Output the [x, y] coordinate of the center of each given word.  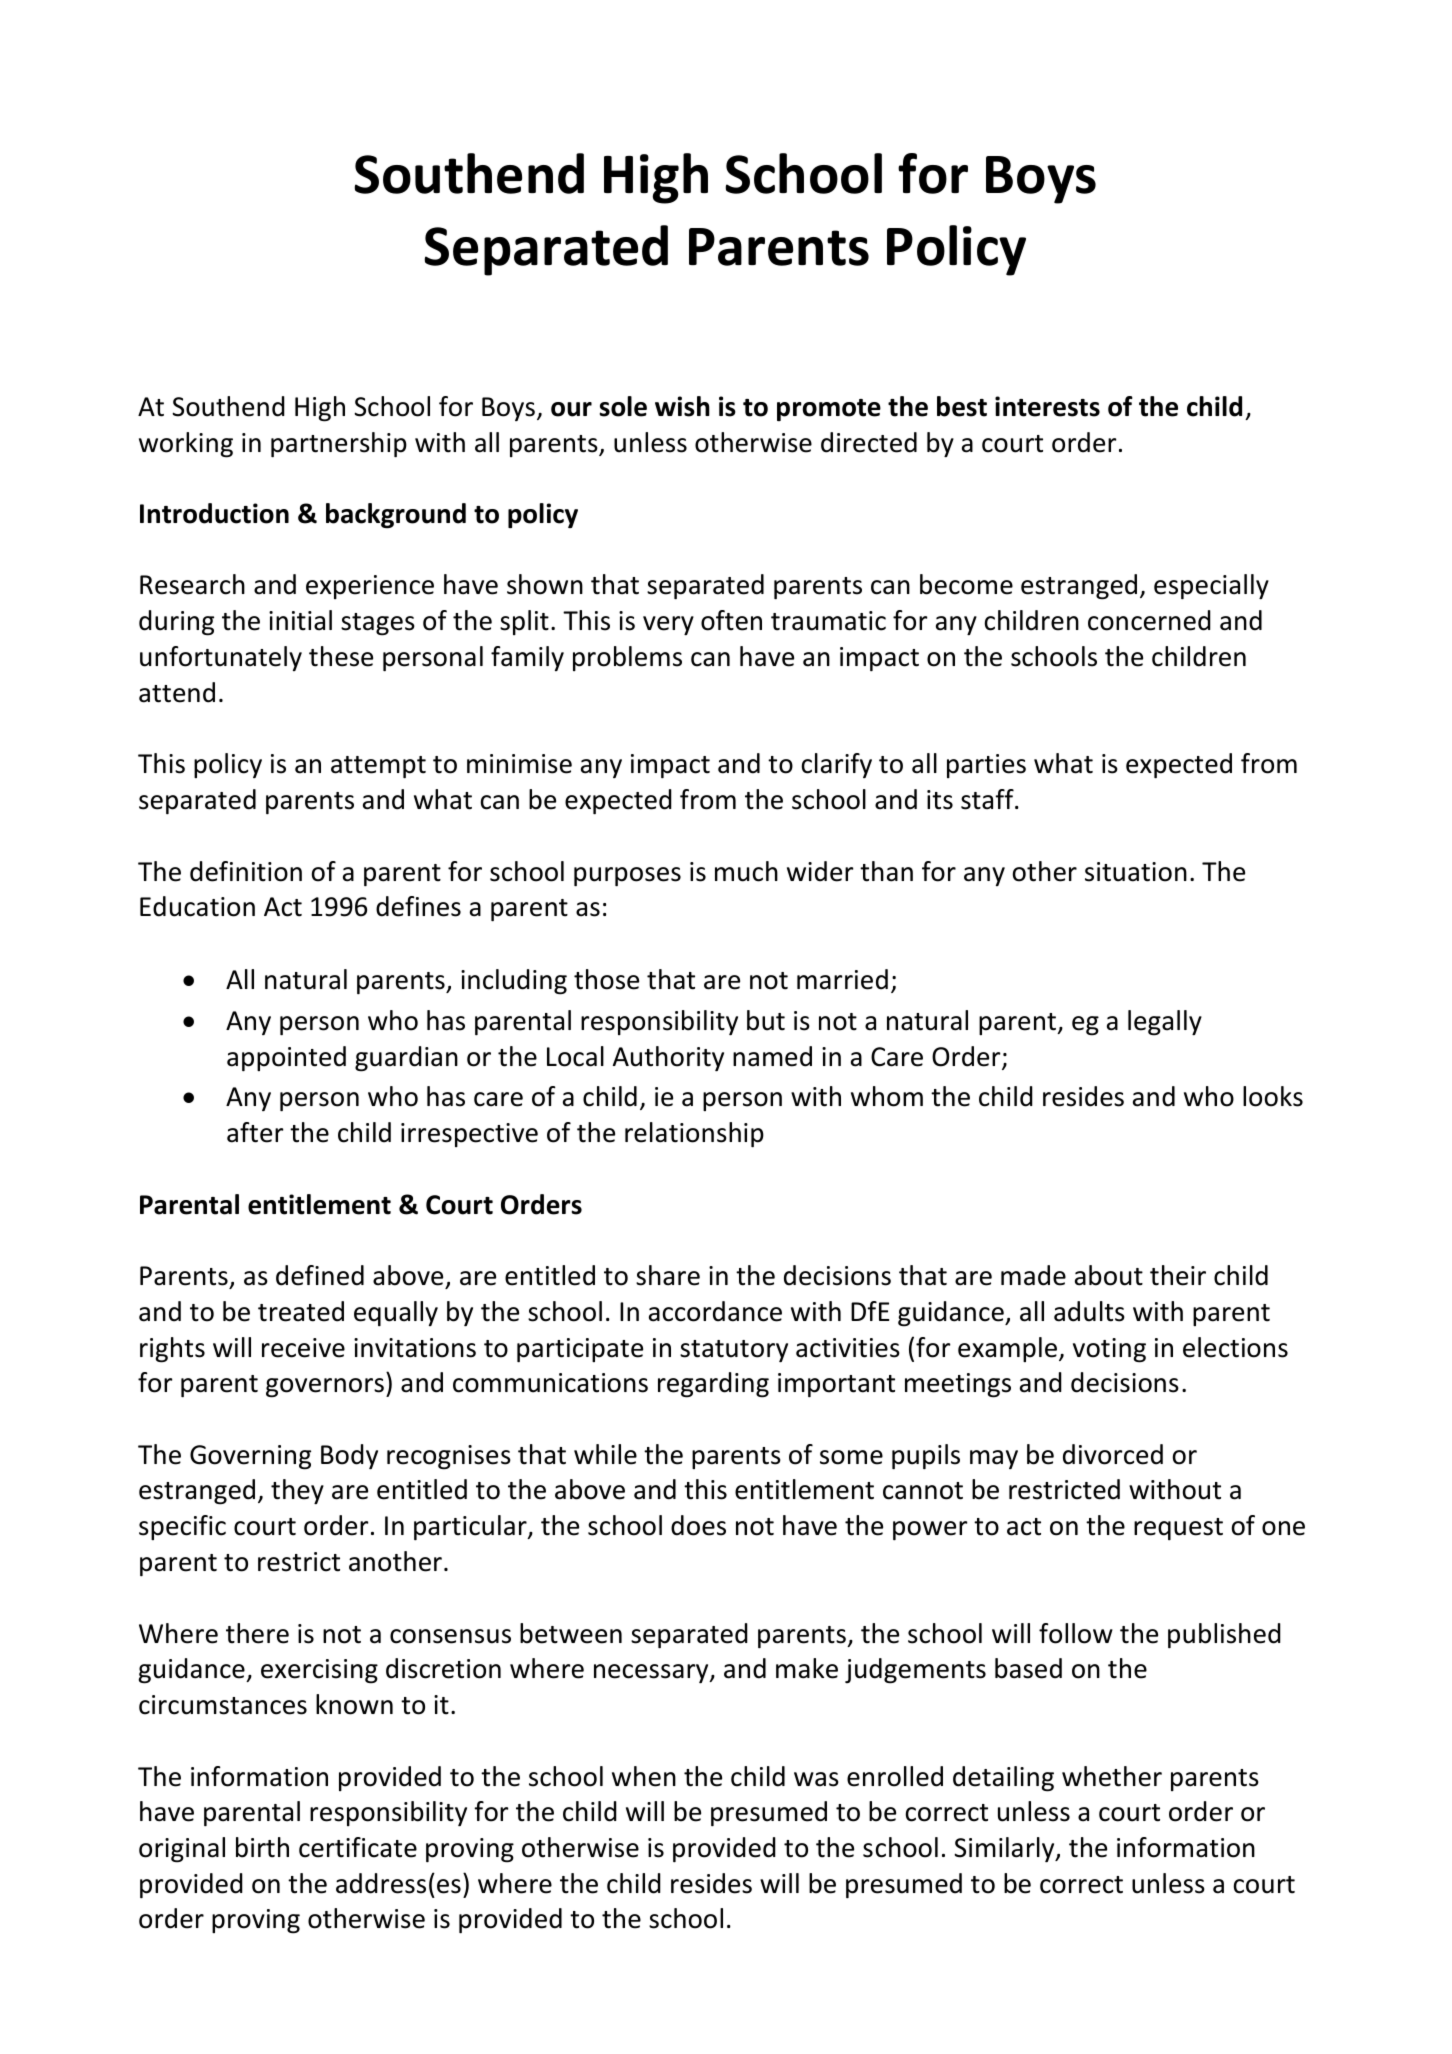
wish [682, 406]
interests [1047, 406]
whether [1112, 1776]
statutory [734, 1351]
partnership [339, 444]
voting [1109, 1350]
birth [262, 1847]
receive [303, 1348]
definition [246, 871]
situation [1136, 872]
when [644, 1776]
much [746, 871]
